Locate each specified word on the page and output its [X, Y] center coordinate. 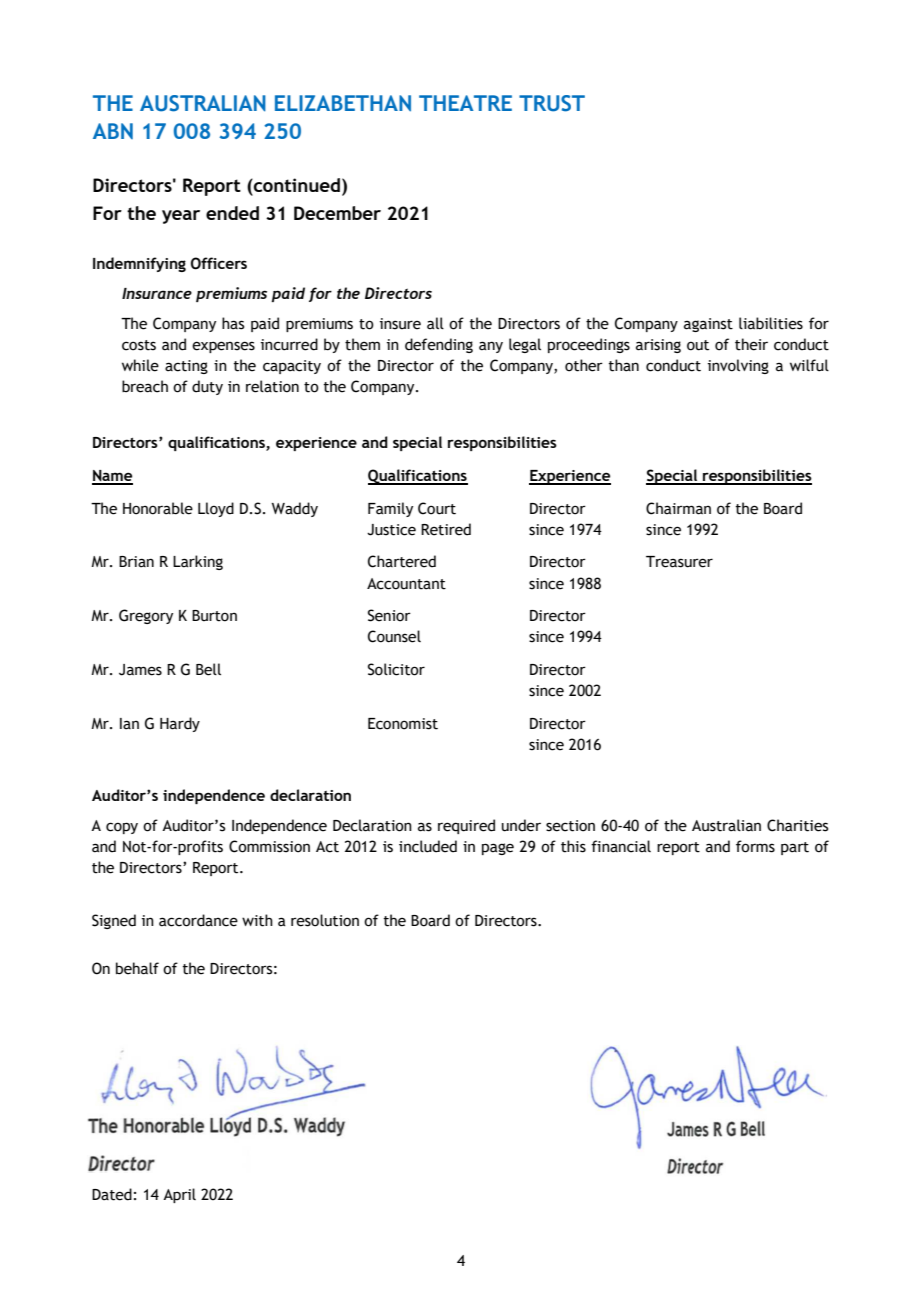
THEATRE [465, 103]
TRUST [552, 103]
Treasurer [679, 562]
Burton [214, 616]
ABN [113, 131]
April [179, 1195]
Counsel [394, 636]
